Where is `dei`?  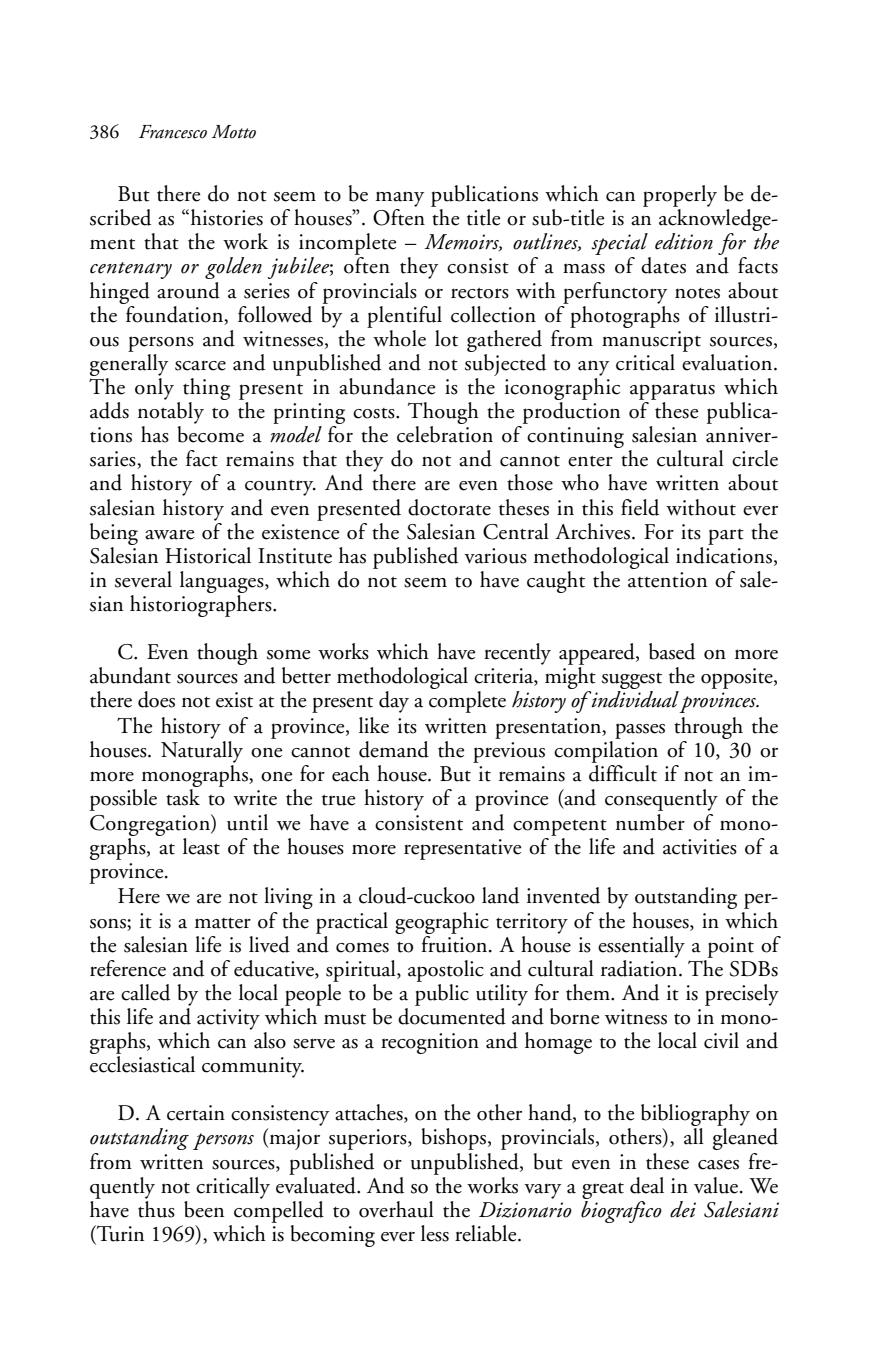 dei is located at coordinates (683, 1209).
